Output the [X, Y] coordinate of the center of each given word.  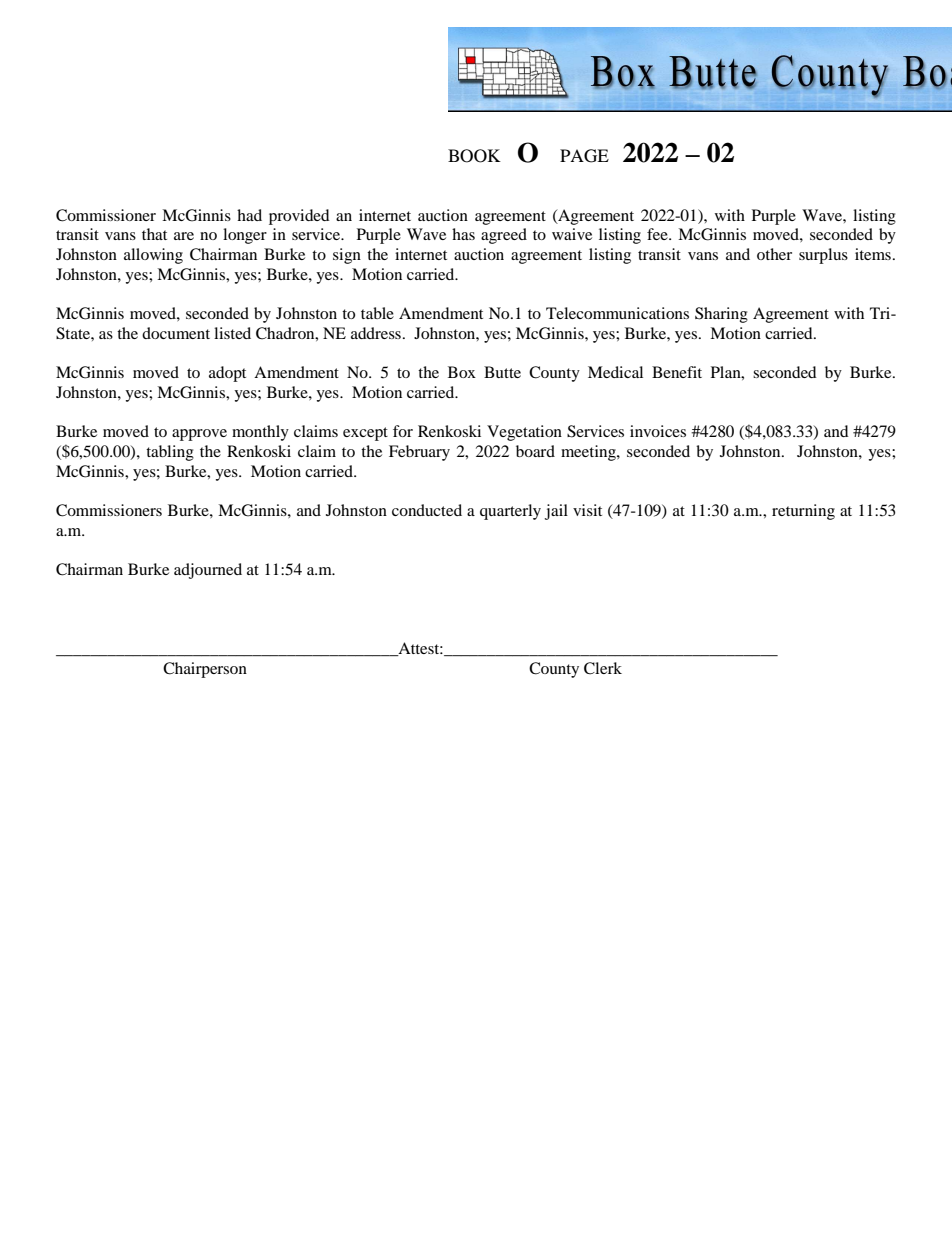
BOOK [474, 156]
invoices [658, 431]
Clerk [603, 668]
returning [803, 512]
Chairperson [205, 670]
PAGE [584, 156]
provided [299, 217]
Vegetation [524, 433]
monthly [260, 433]
